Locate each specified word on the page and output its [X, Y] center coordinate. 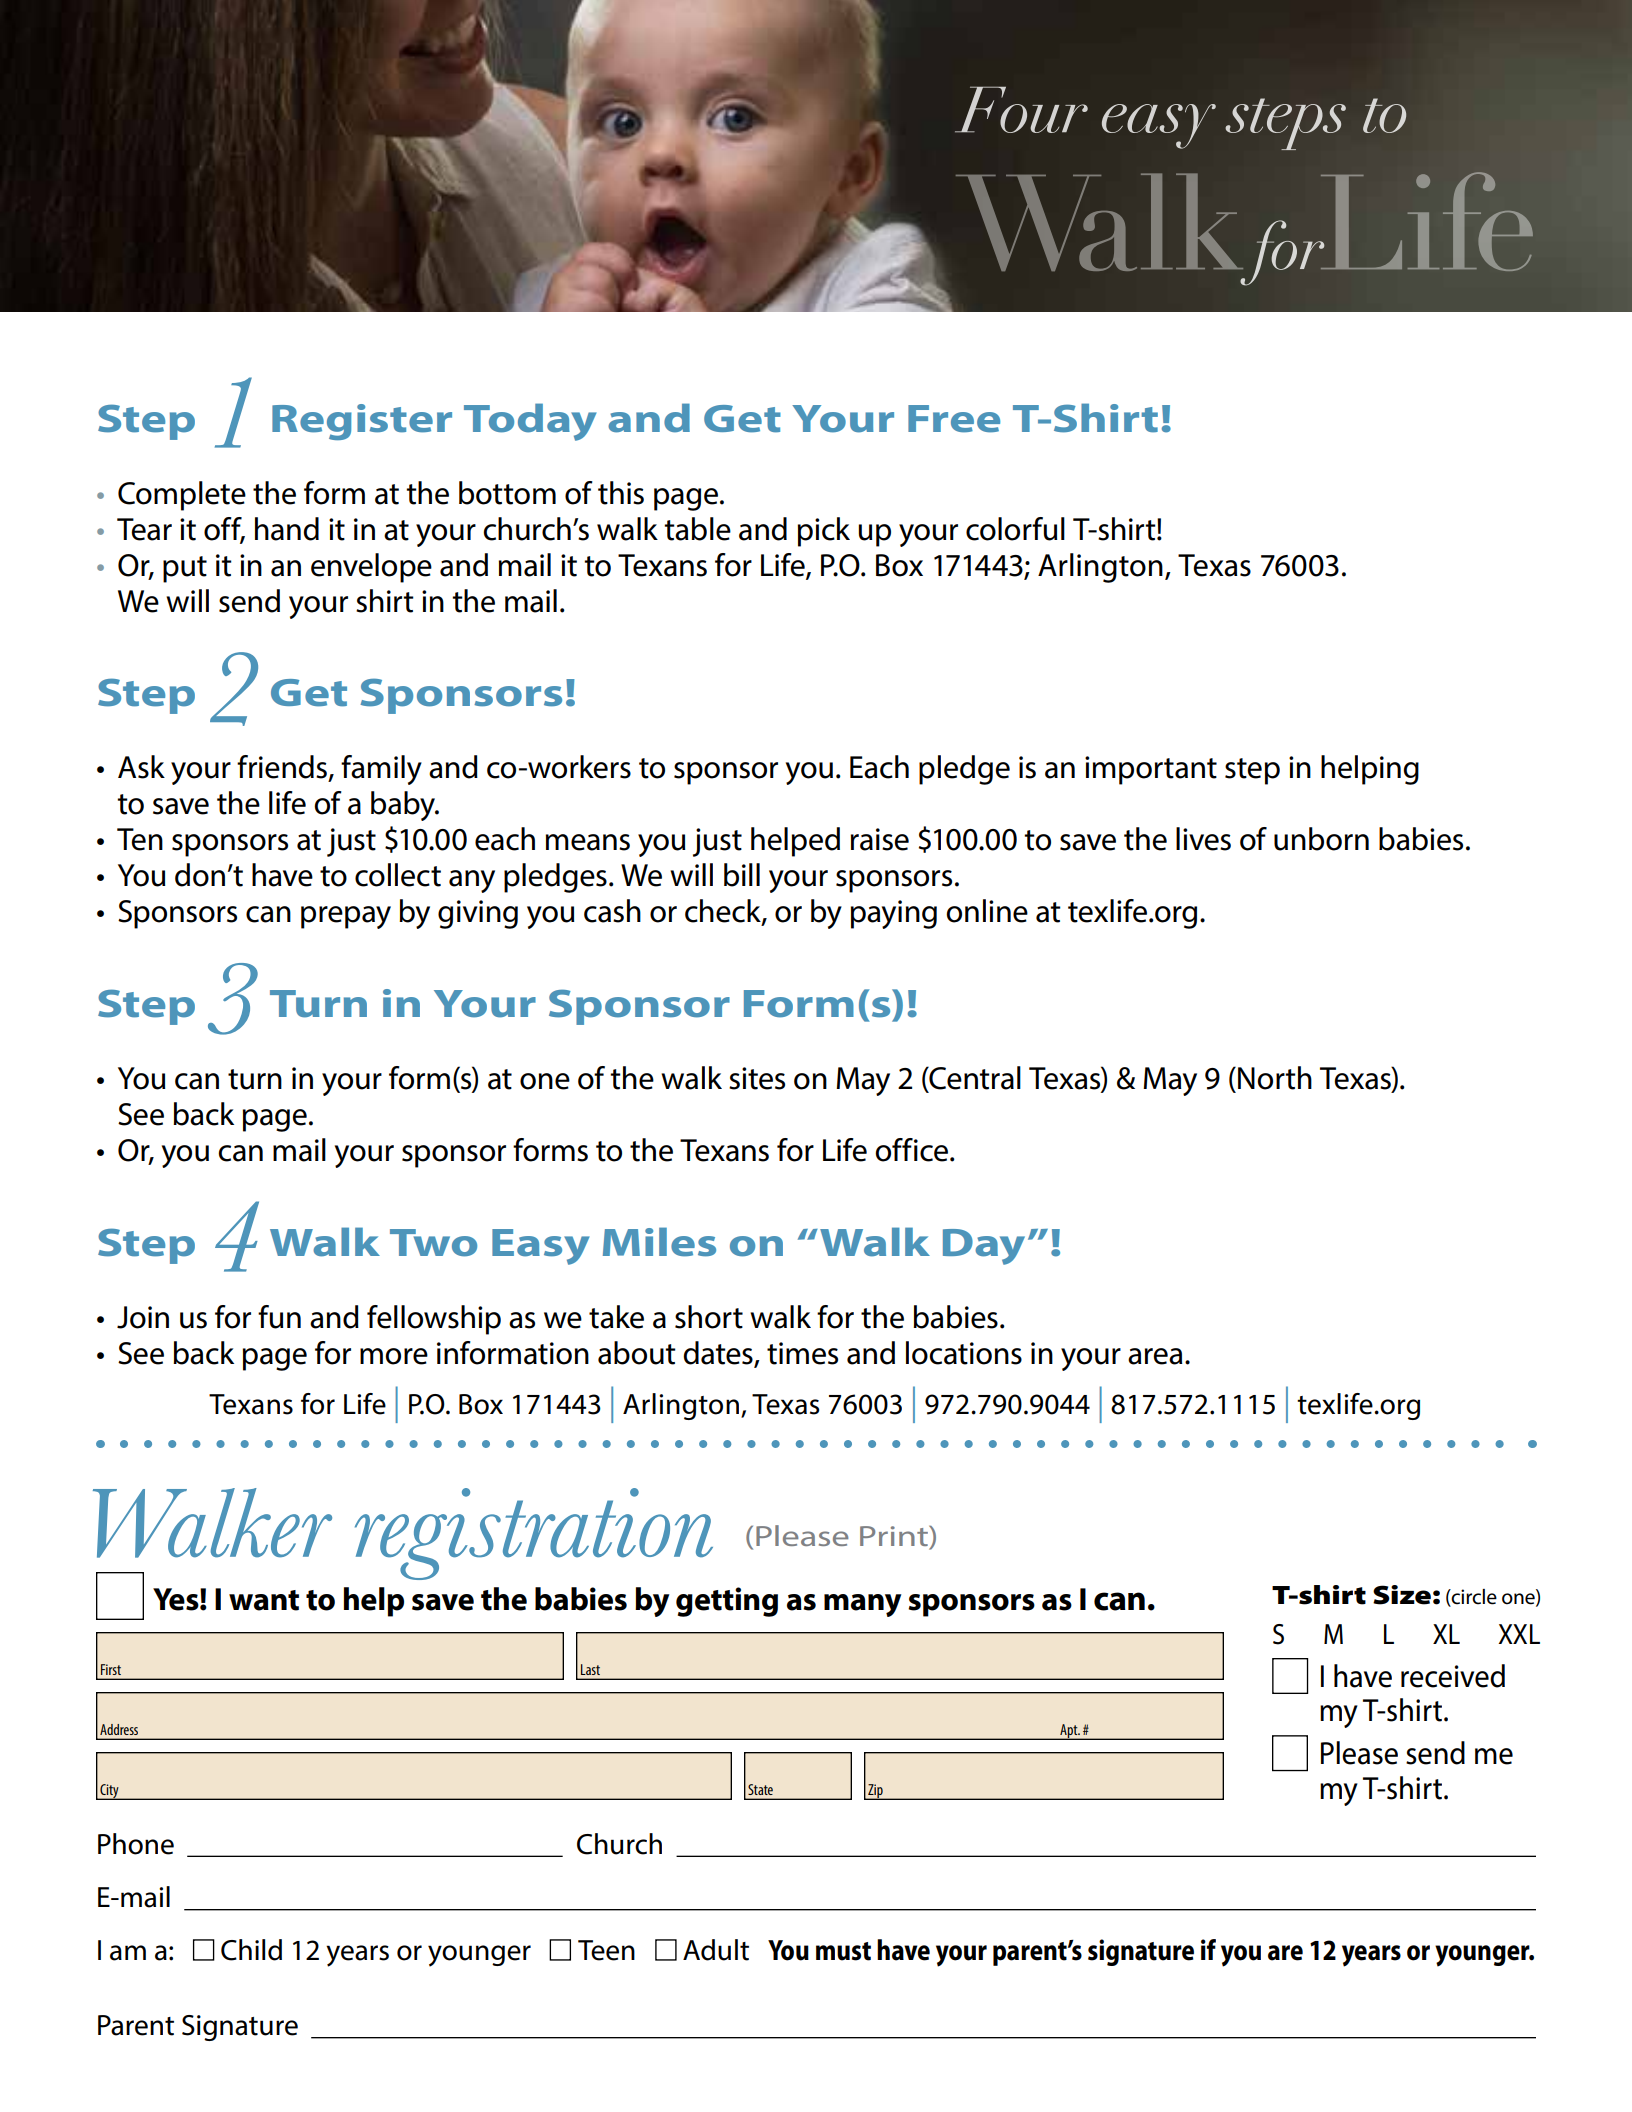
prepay [346, 917]
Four [1021, 110]
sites [757, 1078]
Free [954, 419]
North [1275, 1078]
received [1453, 1676]
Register [362, 422]
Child [251, 1950]
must [843, 1951]
